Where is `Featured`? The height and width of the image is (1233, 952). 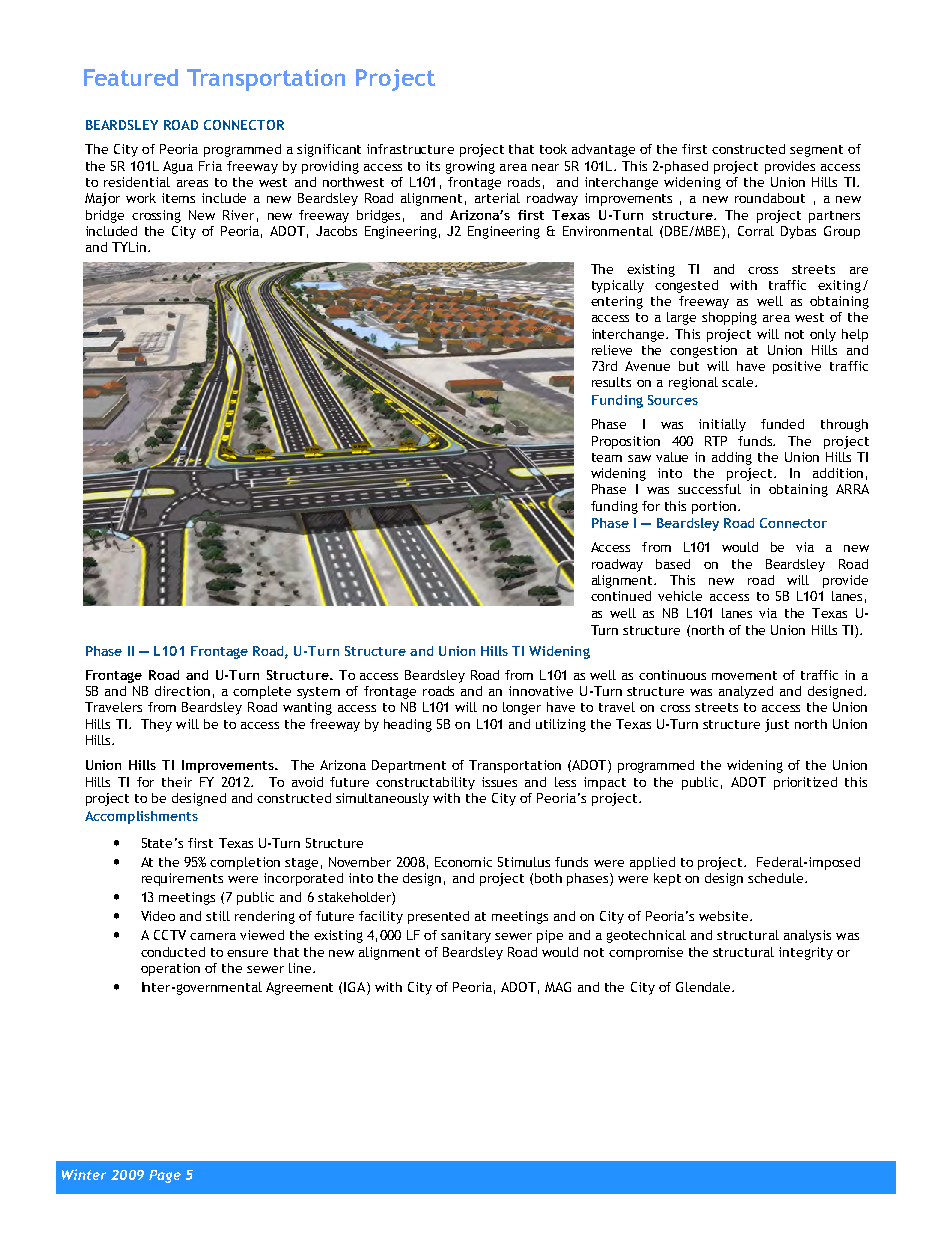
Featured is located at coordinates (131, 77).
